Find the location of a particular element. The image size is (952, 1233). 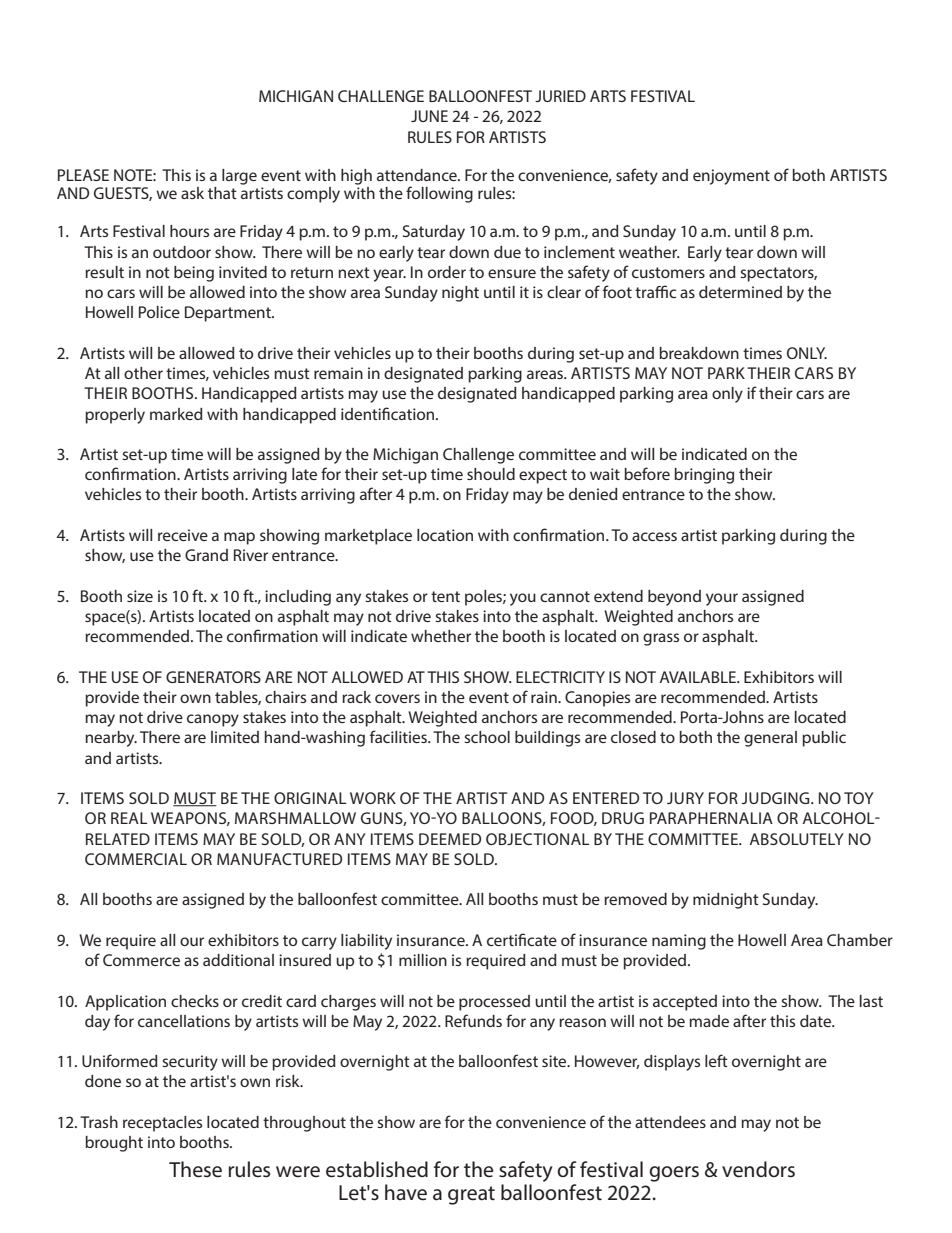

ask is located at coordinates (192, 193).
